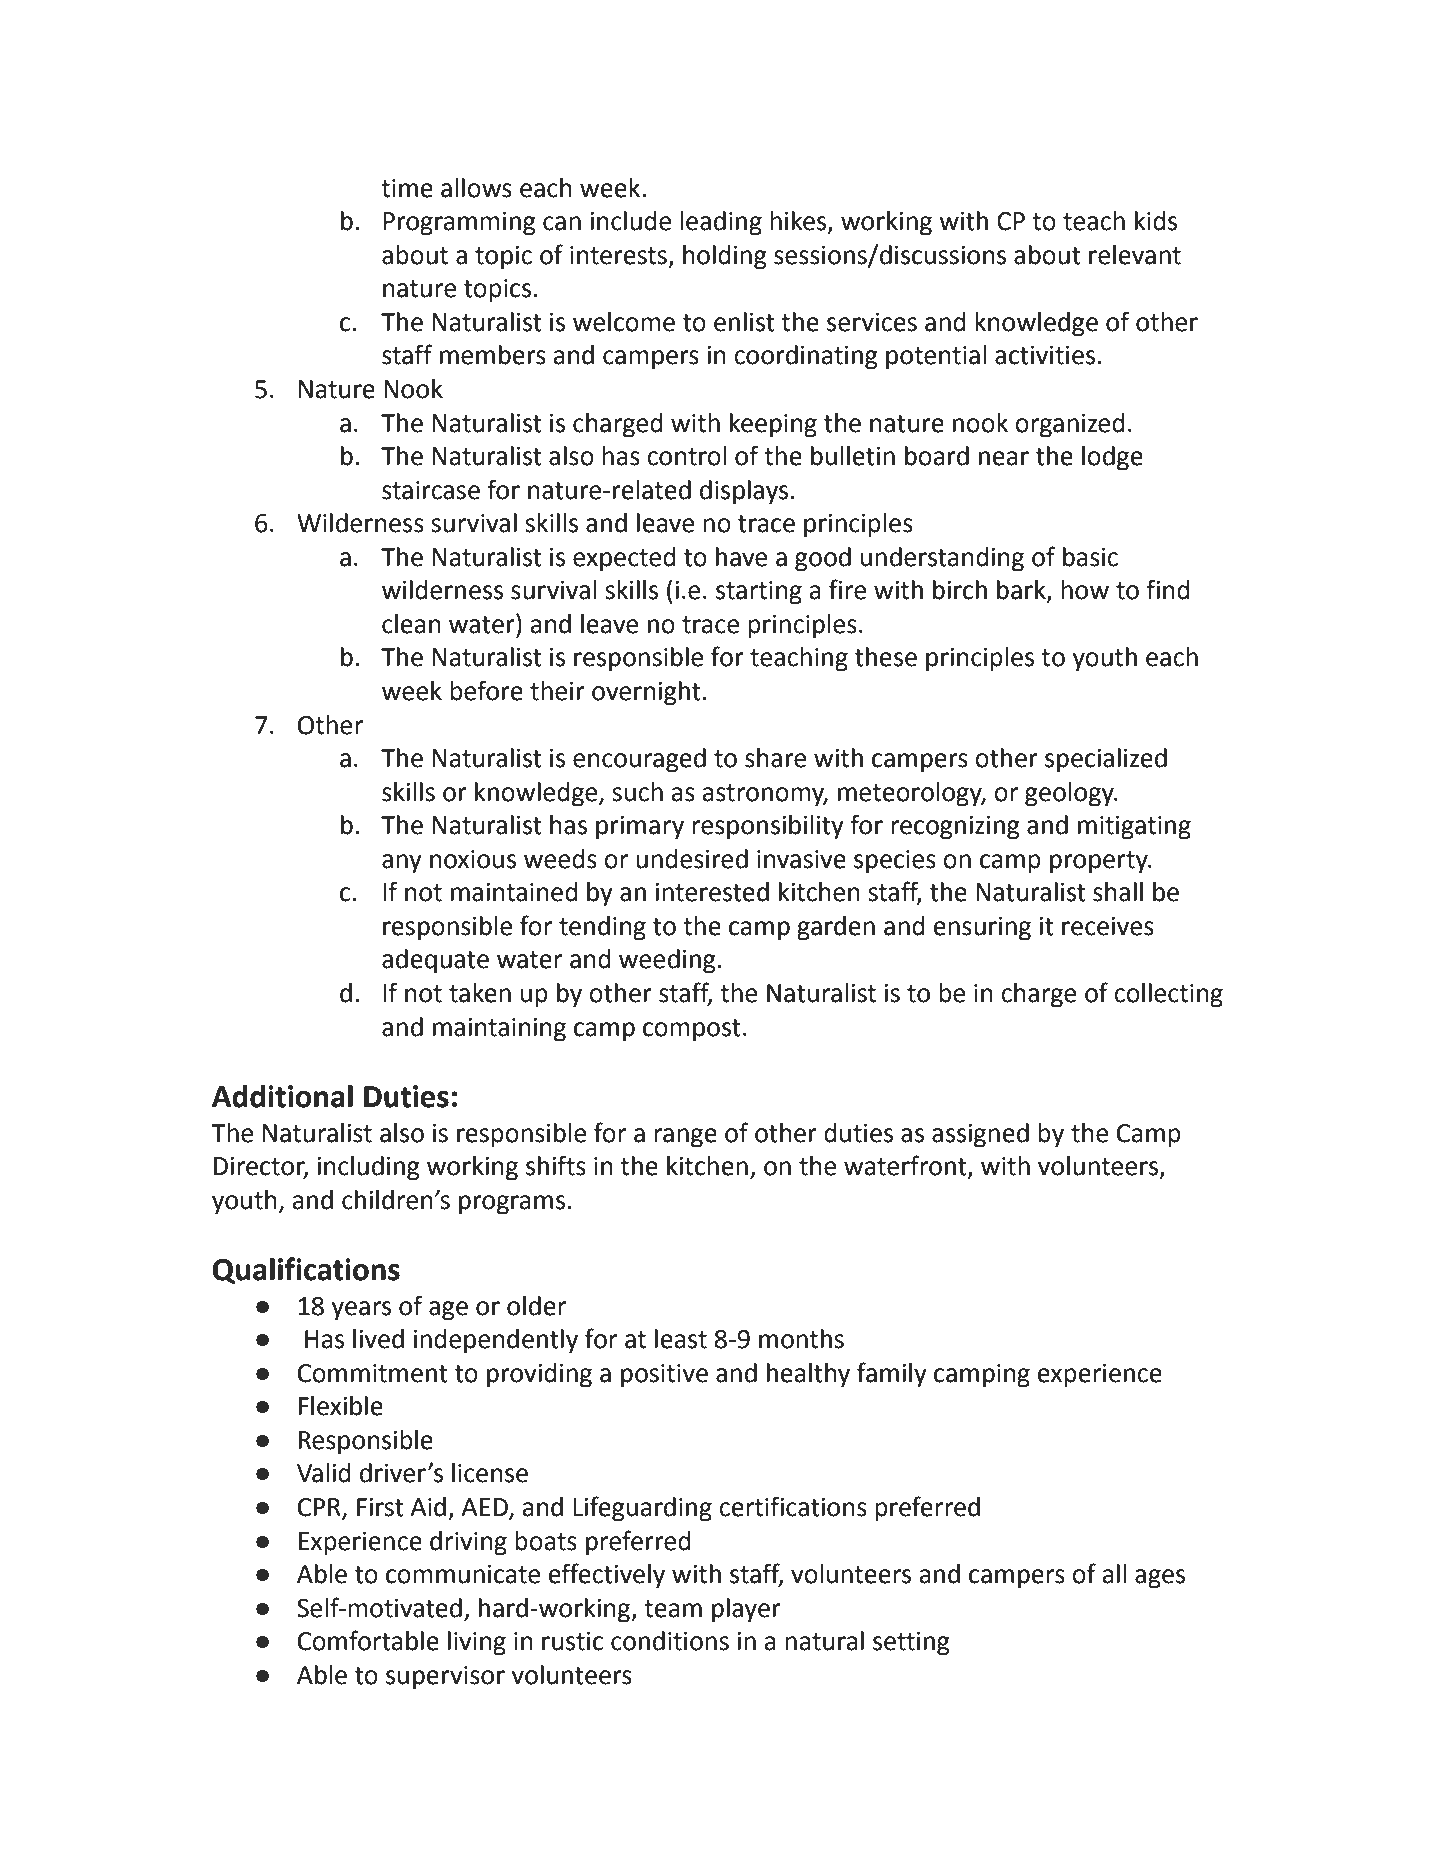 The image size is (1441, 1865). I want to click on interested, so click(712, 892).
